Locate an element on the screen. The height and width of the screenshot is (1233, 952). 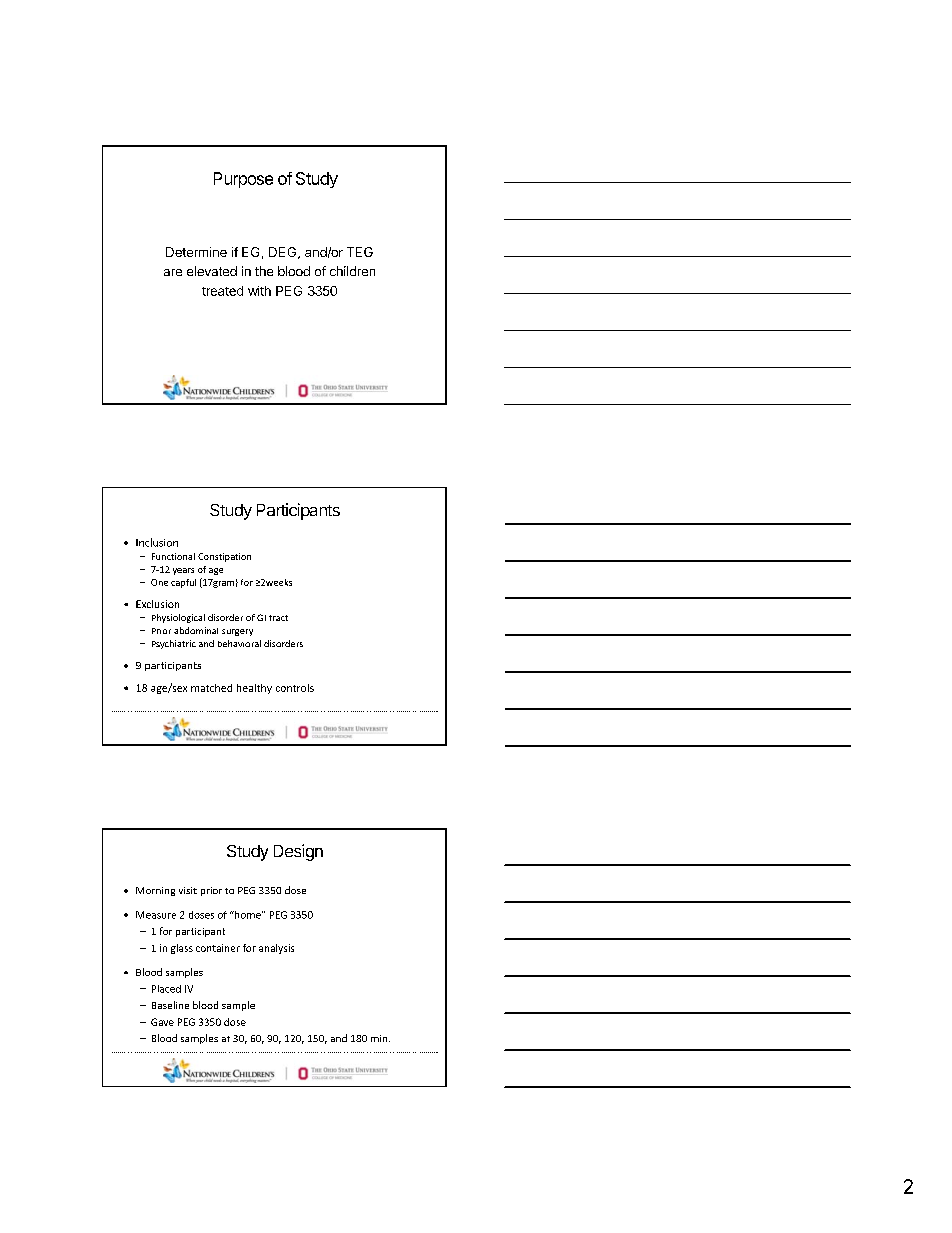
tract is located at coordinates (278, 618).
